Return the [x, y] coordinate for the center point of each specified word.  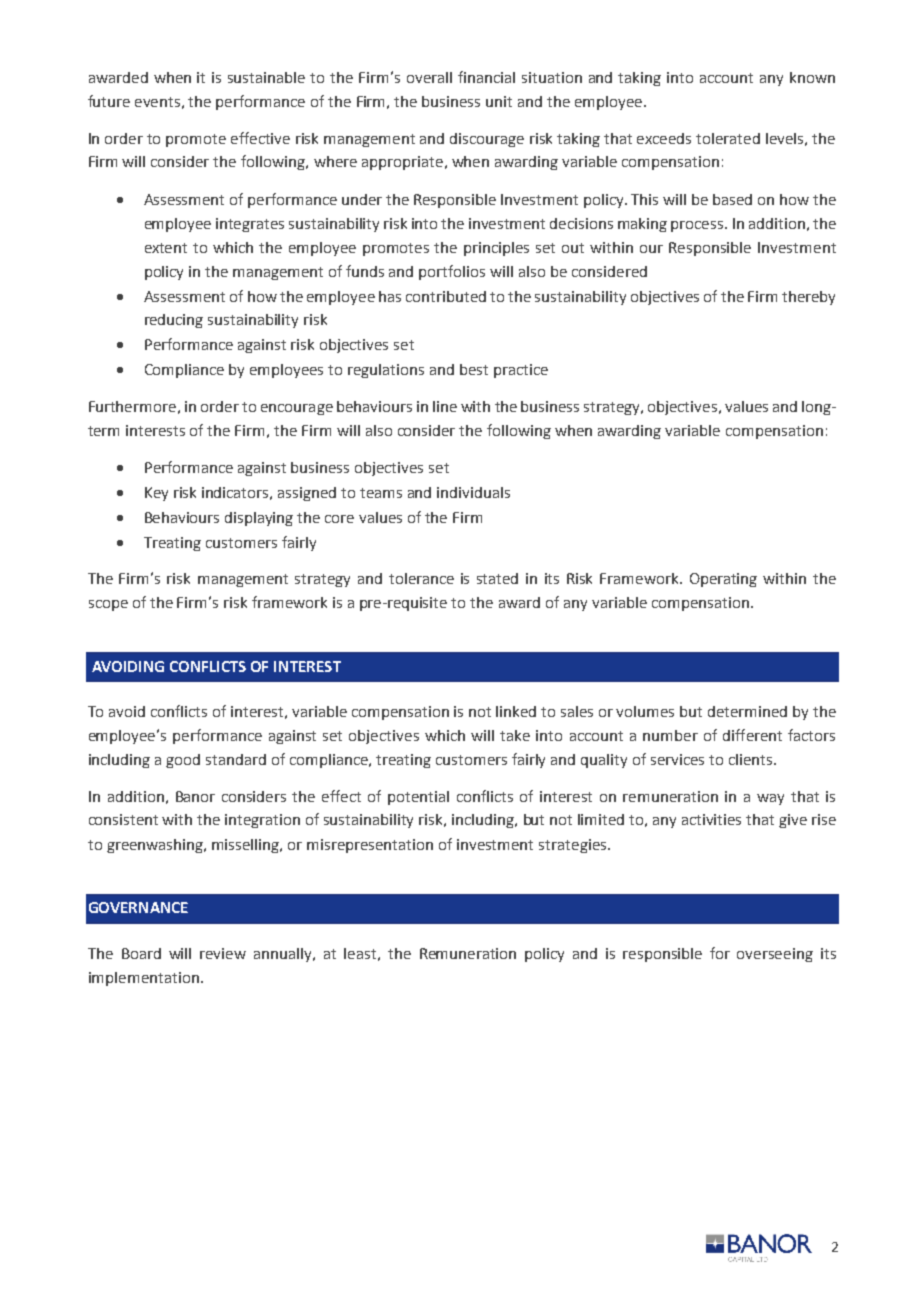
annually [284, 955]
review [223, 953]
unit [499, 101]
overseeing [775, 955]
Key [156, 494]
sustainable [266, 77]
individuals [473, 492]
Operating [723, 580]
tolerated [728, 138]
